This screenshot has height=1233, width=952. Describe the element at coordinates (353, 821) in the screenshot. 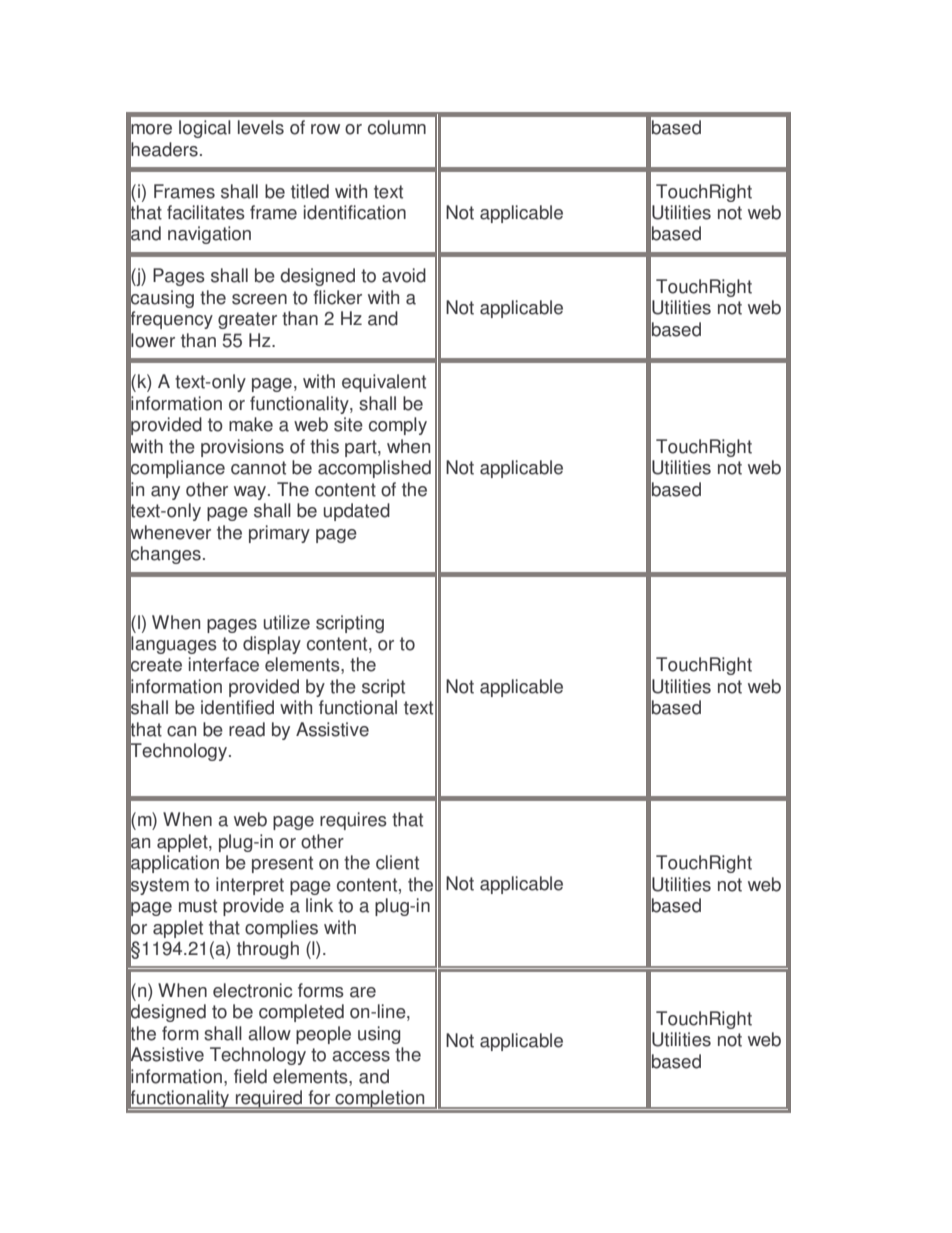

I see `requires` at that location.
